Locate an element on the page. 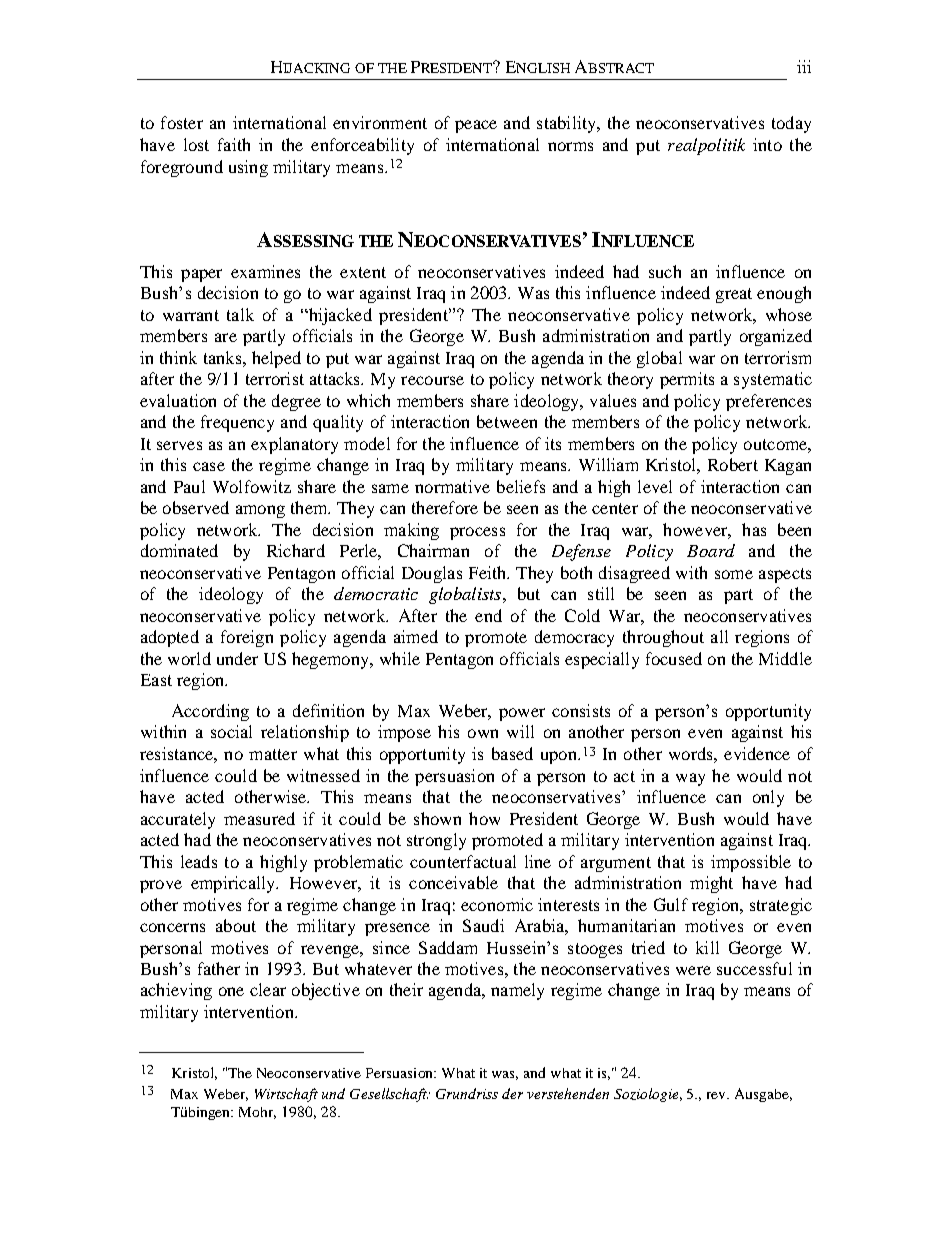 The height and width of the image is (1233, 952). foreign is located at coordinates (247, 638).
